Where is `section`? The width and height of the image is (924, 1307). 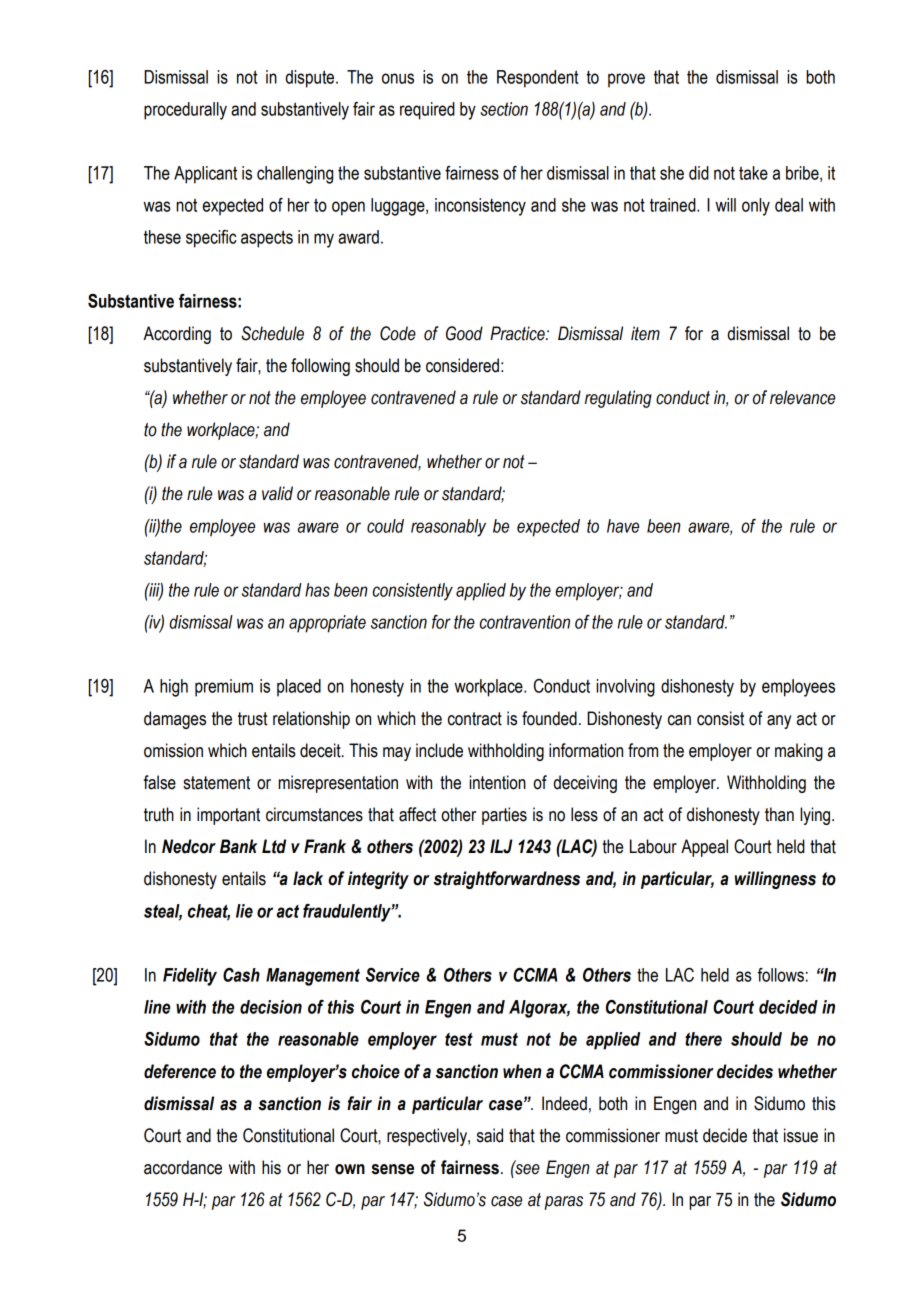
section is located at coordinates (504, 109).
